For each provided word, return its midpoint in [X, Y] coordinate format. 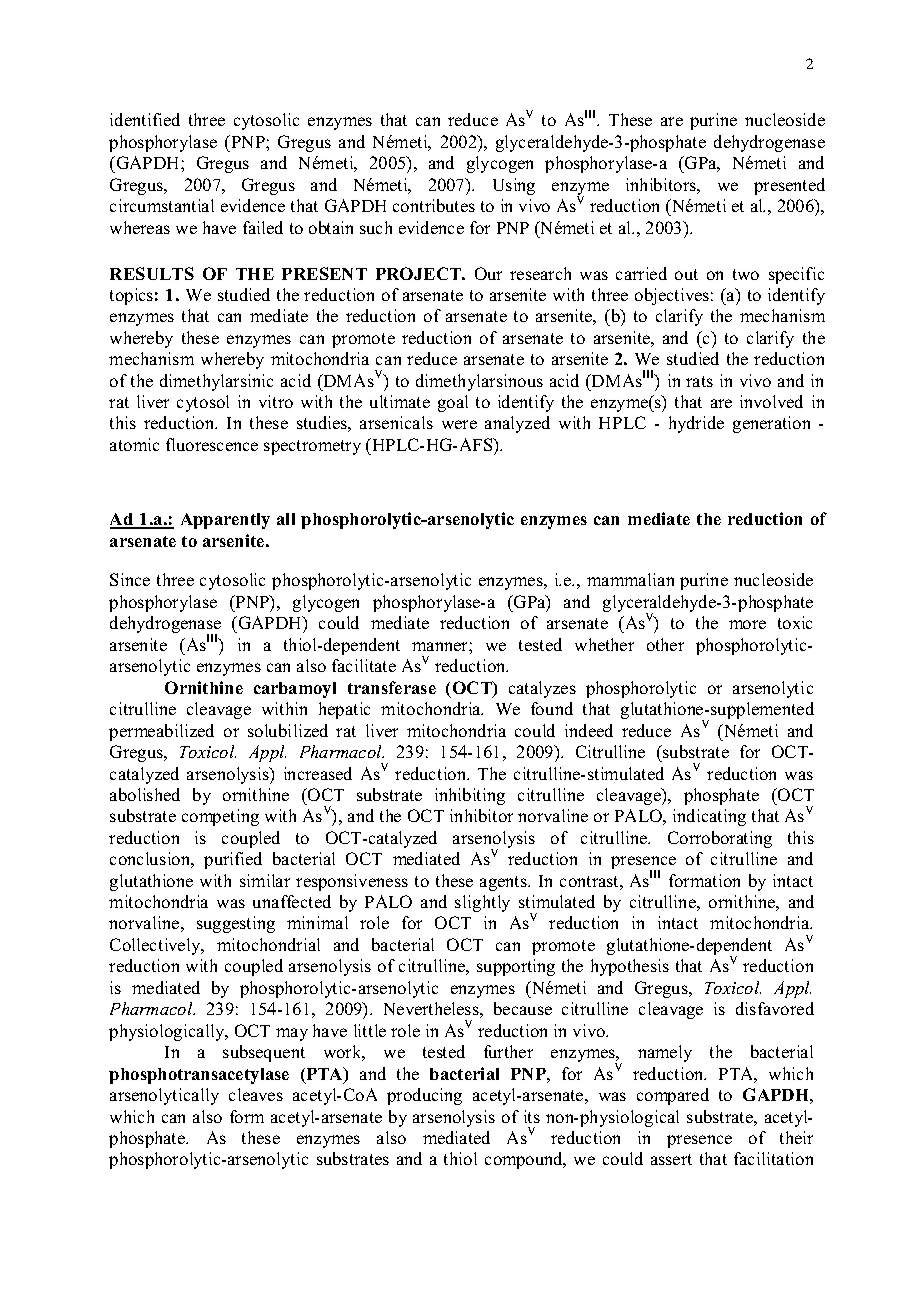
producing [424, 1096]
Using [514, 186]
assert [671, 1159]
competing [220, 817]
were [459, 424]
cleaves [256, 1094]
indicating [709, 817]
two [746, 274]
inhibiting [470, 796]
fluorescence [212, 444]
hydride [696, 424]
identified [145, 119]
